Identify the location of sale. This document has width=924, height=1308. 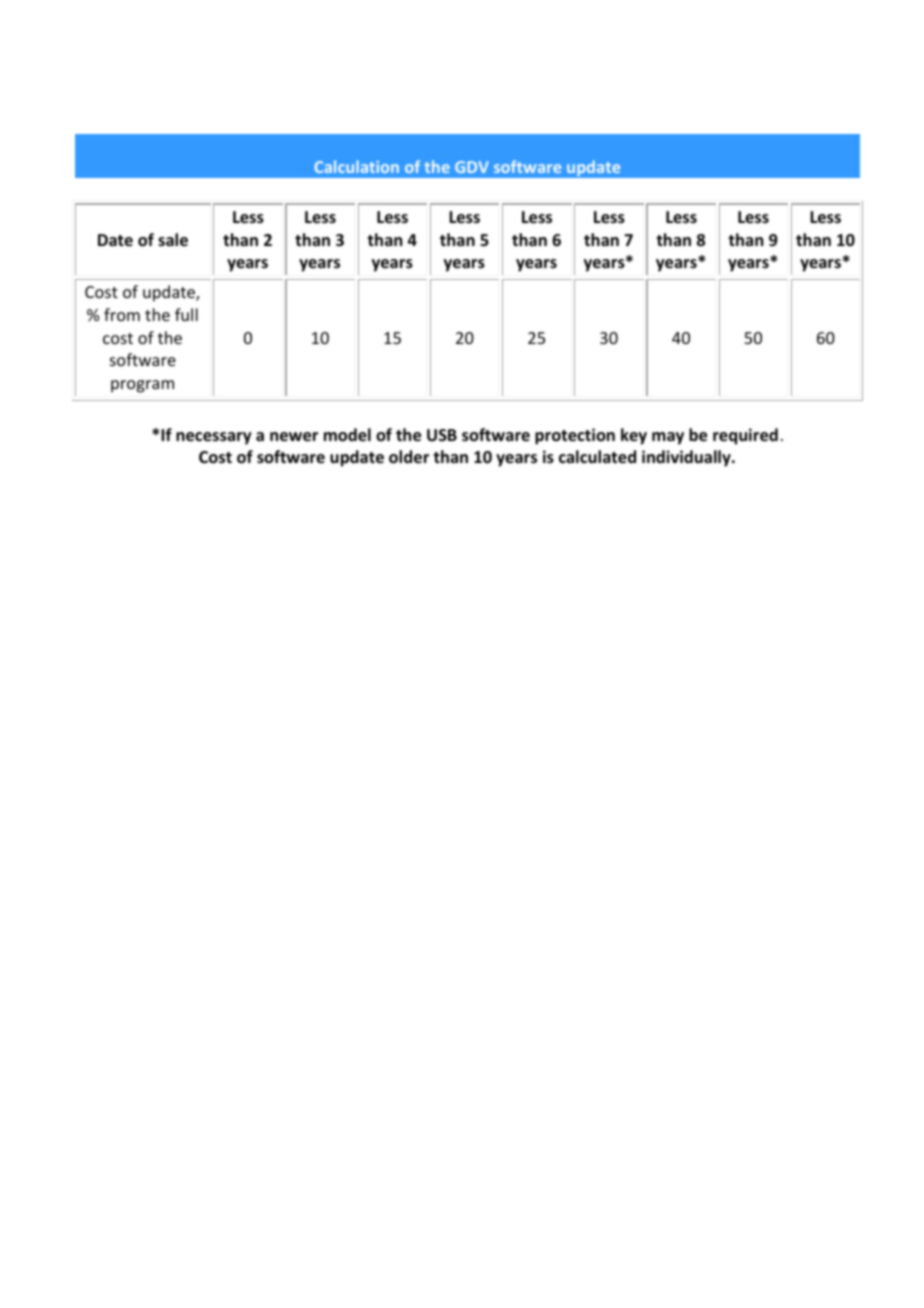
(173, 240).
